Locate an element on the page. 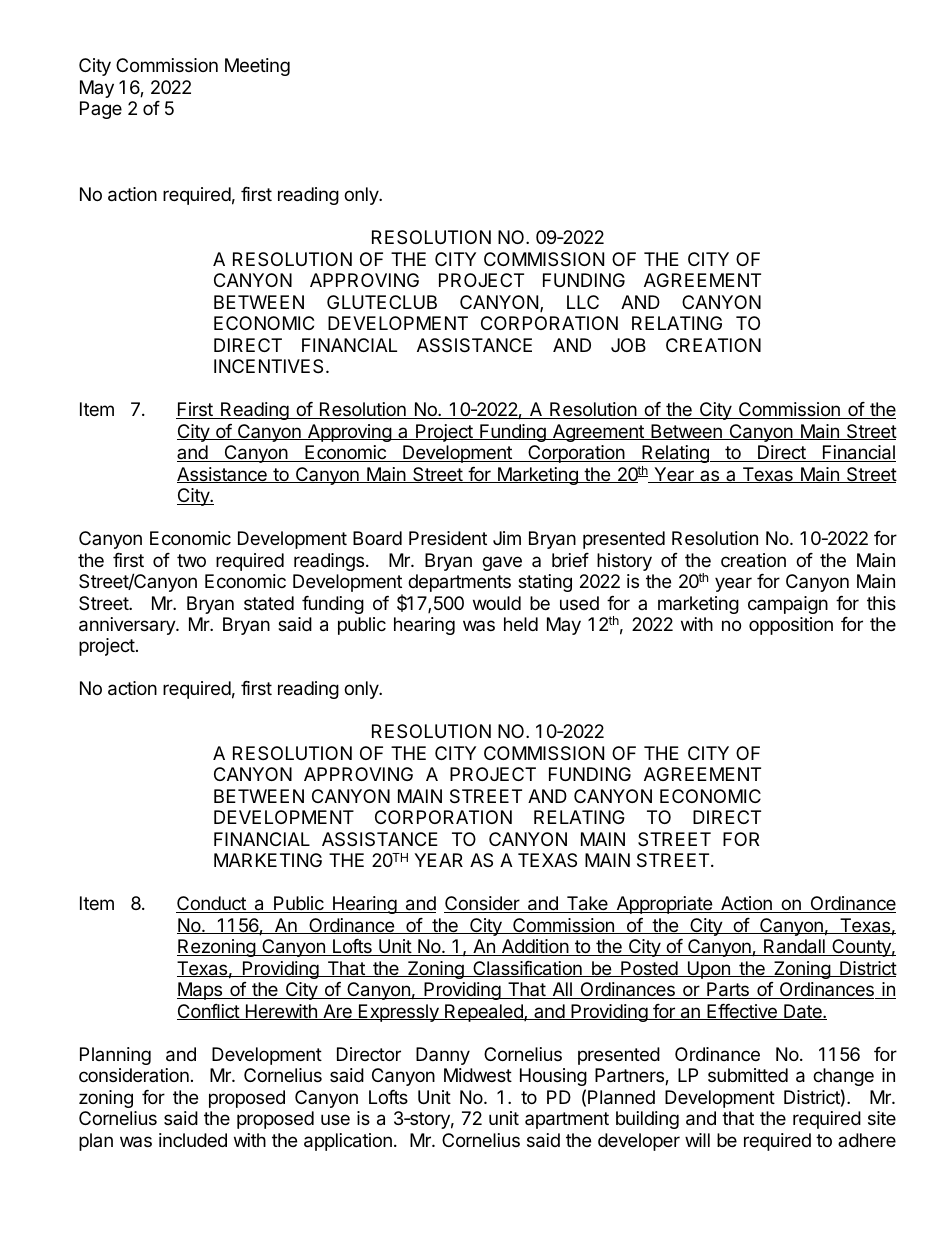 This document has height=1233, width=952. President is located at coordinates (448, 538).
